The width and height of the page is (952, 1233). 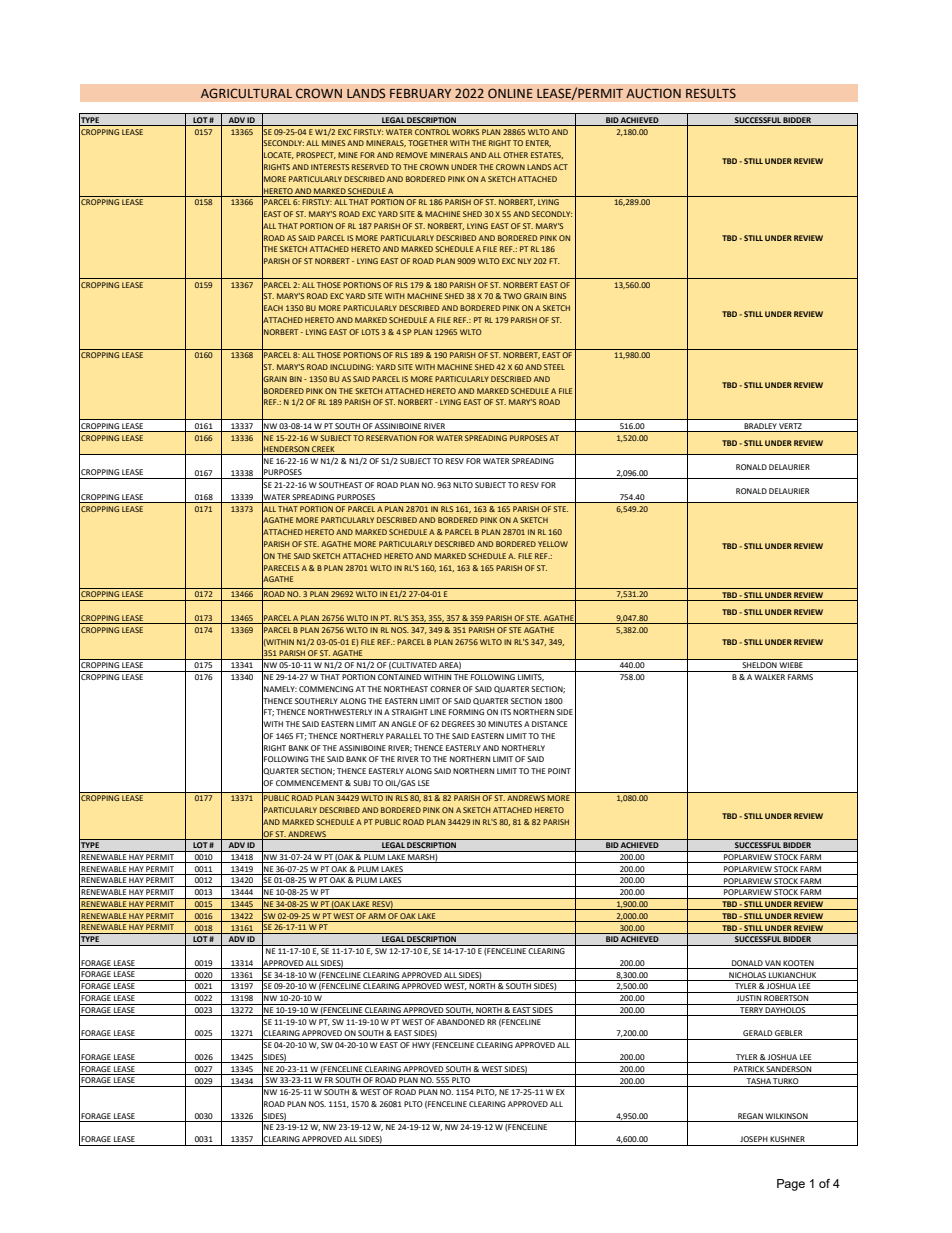 What do you see at coordinates (421, 1045) in the page?
I see `HWY` at bounding box center [421, 1045].
